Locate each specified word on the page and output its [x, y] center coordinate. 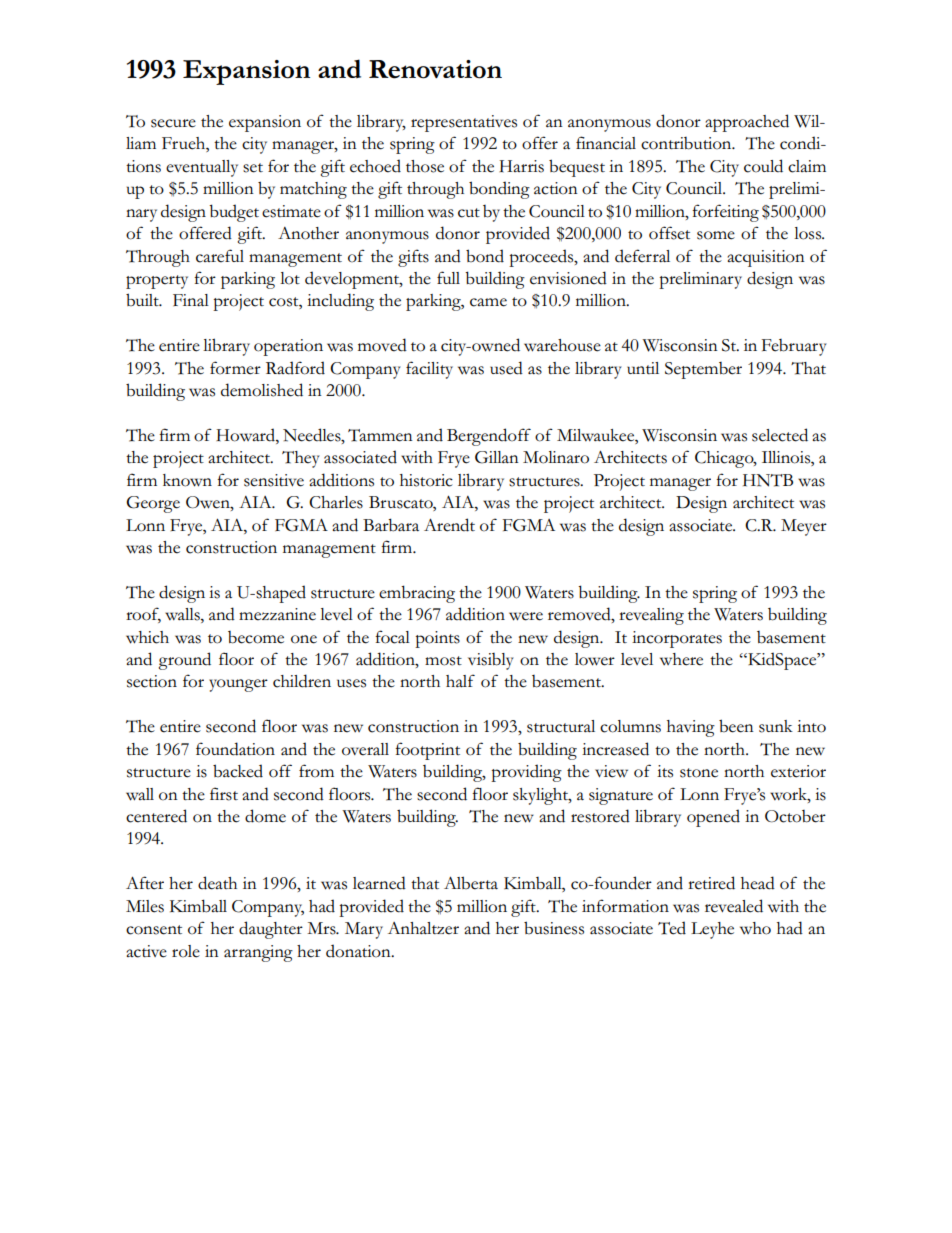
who [755, 928]
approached [747, 123]
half [460, 680]
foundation [235, 749]
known [187, 480]
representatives [464, 123]
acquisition [766, 258]
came [488, 302]
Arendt [449, 525]
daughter [271, 930]
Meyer [804, 527]
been [736, 726]
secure [173, 123]
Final [191, 300]
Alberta [471, 883]
